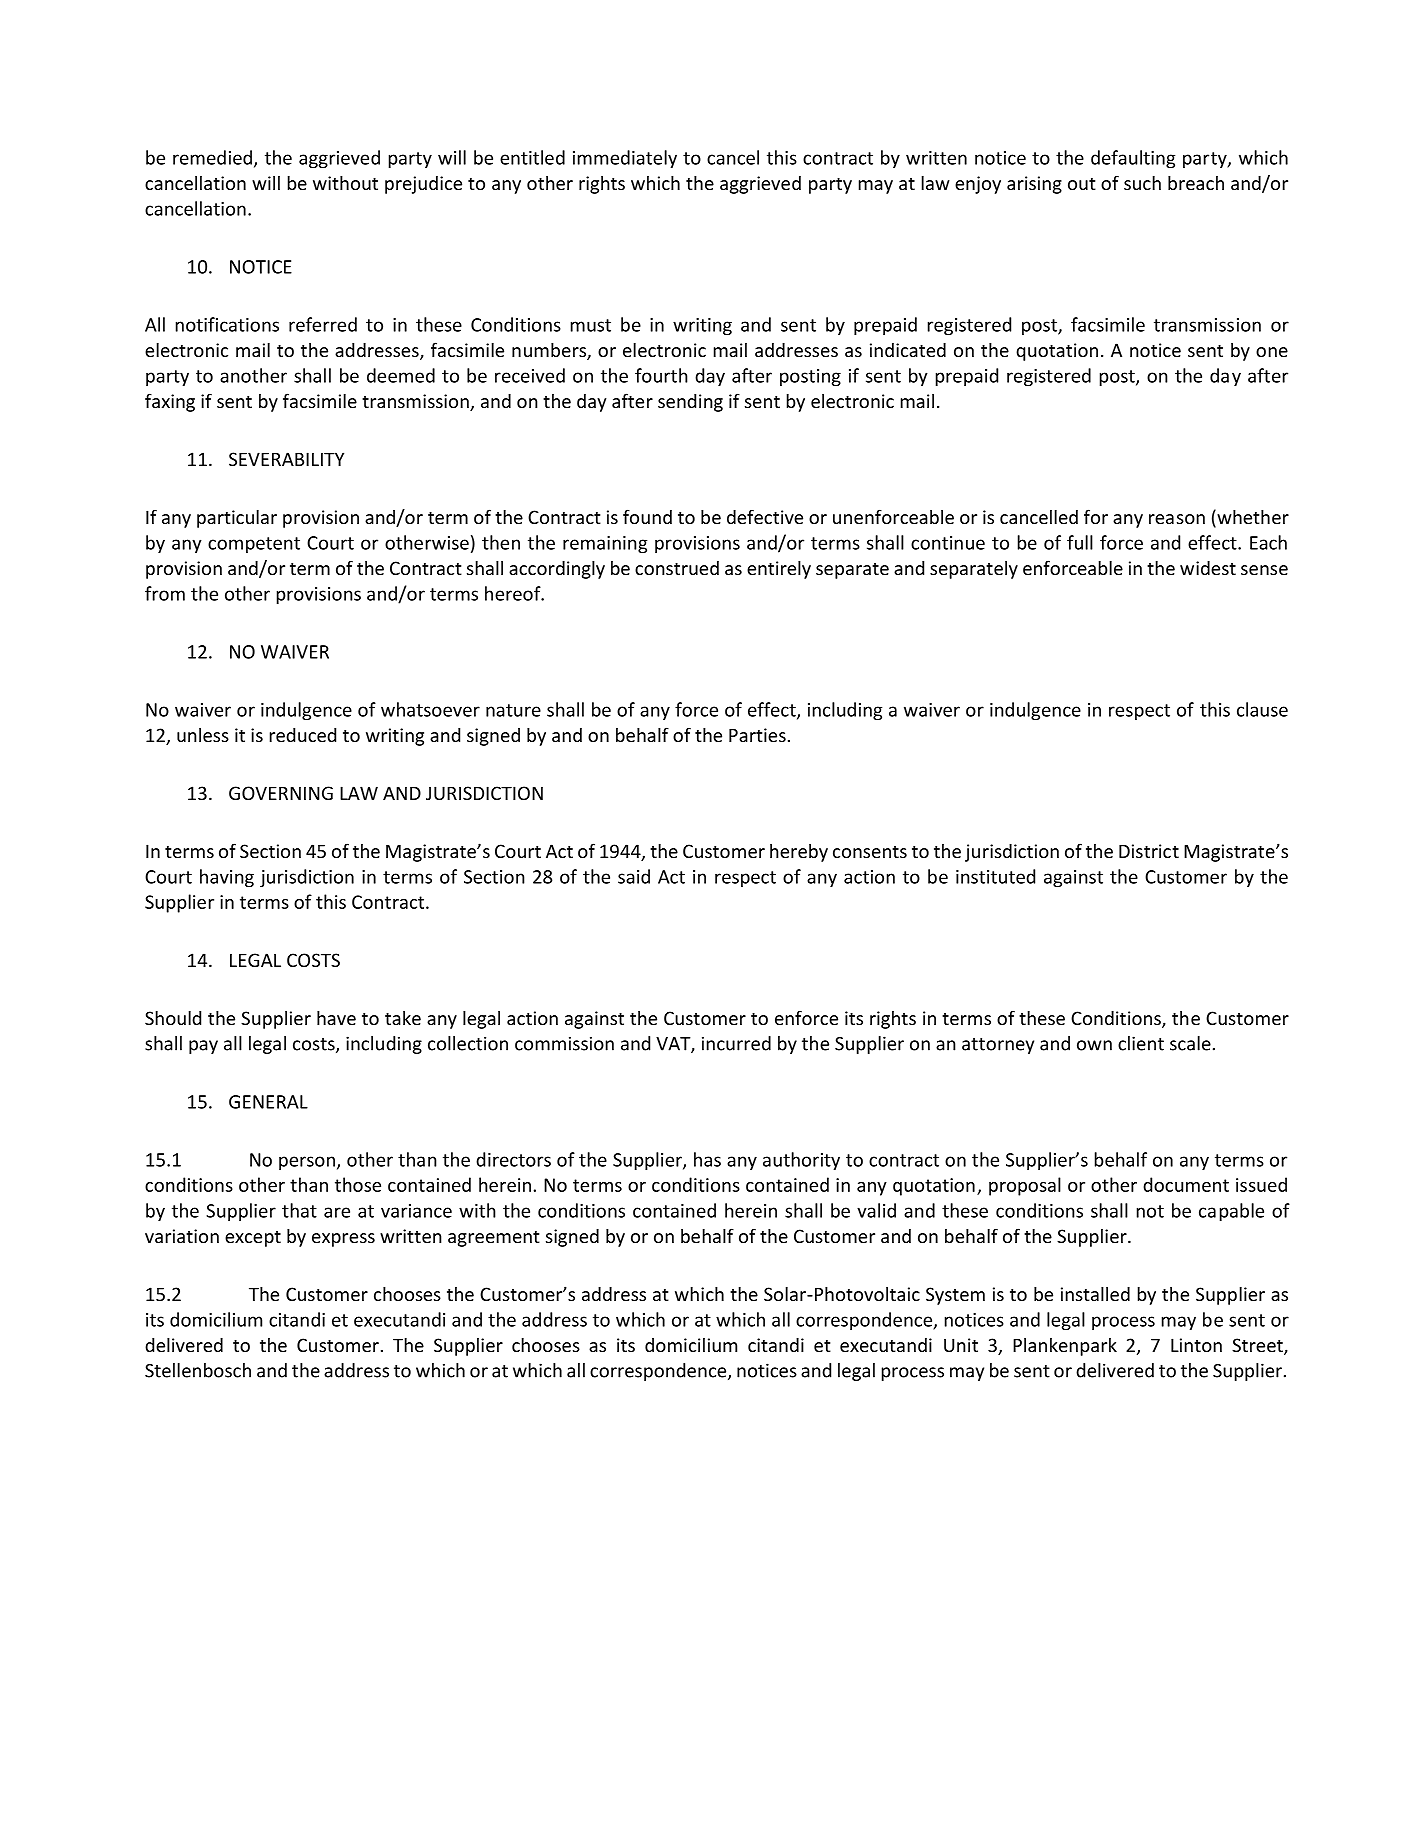 The image size is (1420, 1838). What do you see at coordinates (1262, 709) in the document?
I see `clause` at bounding box center [1262, 709].
